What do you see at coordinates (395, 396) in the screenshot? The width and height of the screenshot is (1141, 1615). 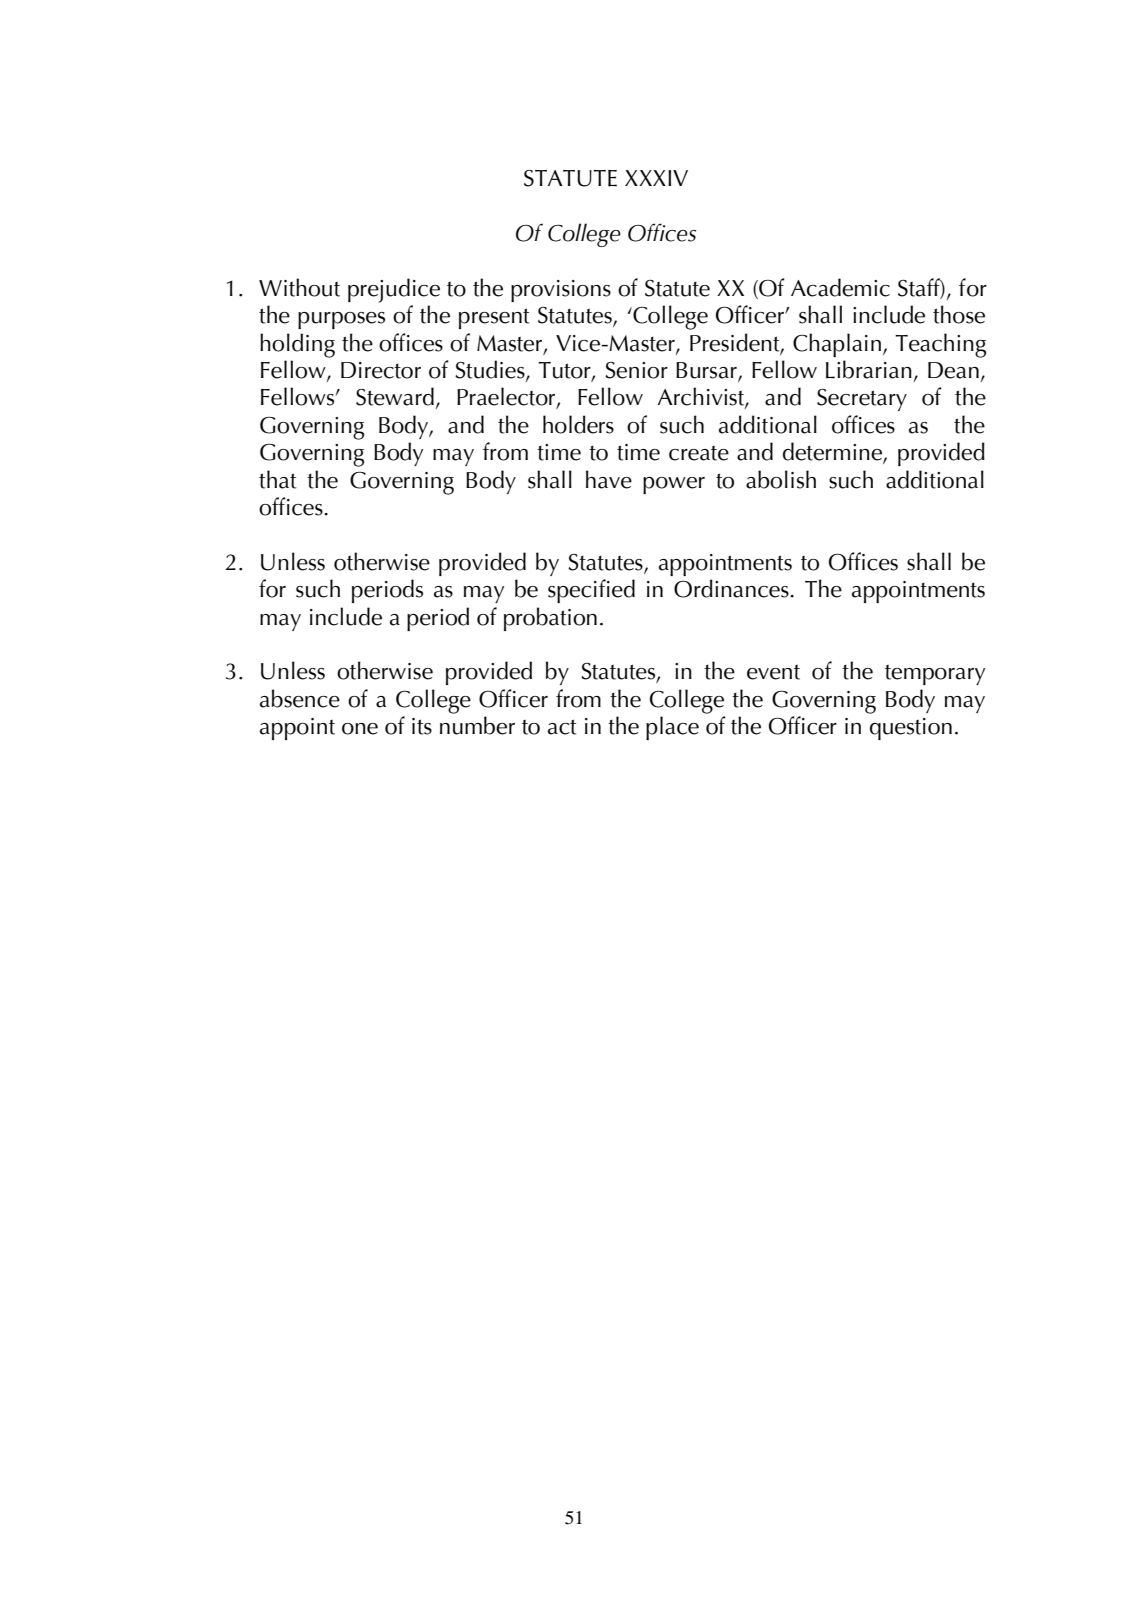 I see `Steward` at bounding box center [395, 396].
